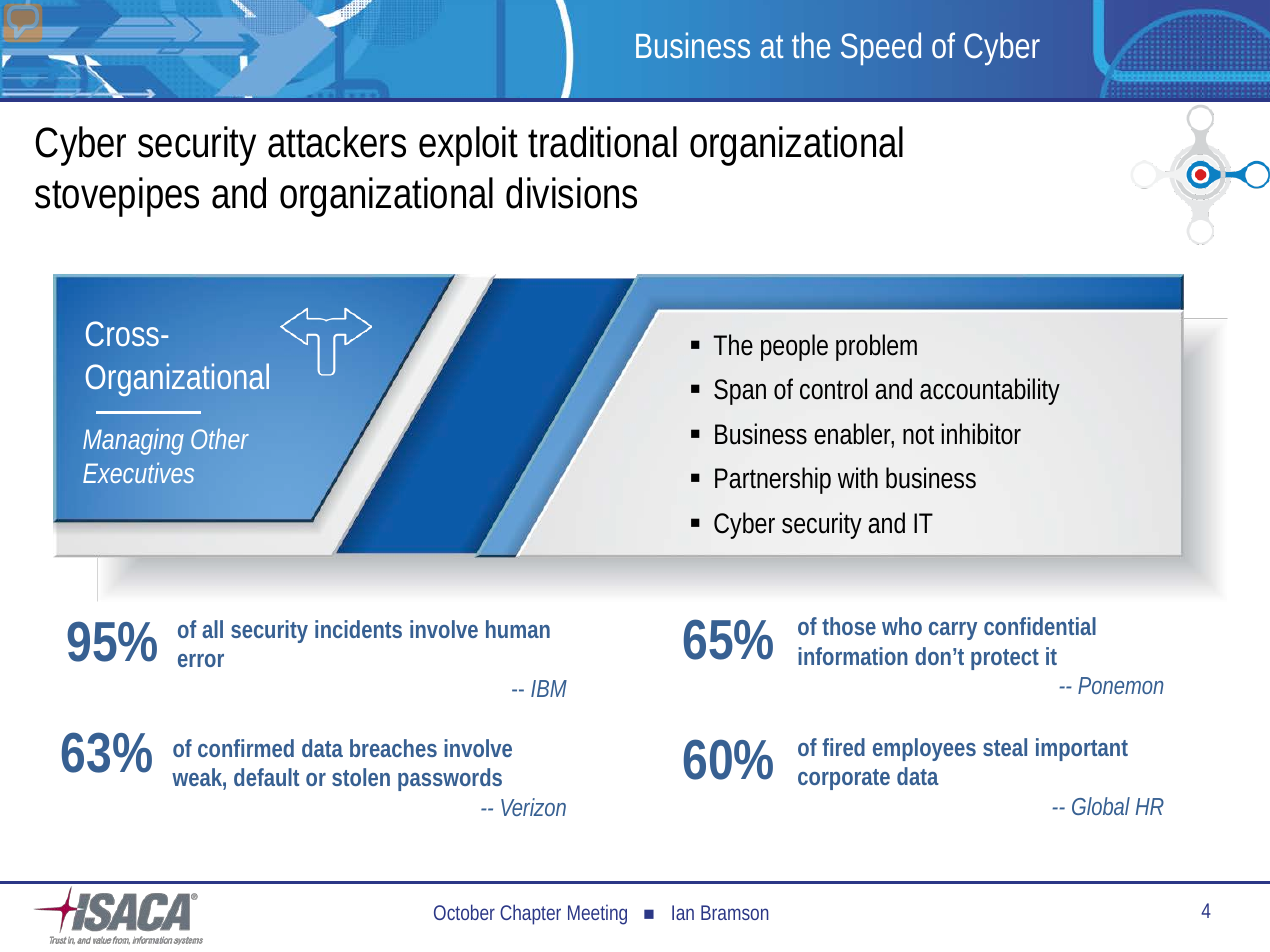 The height and width of the document is (952, 1270). What do you see at coordinates (464, 912) in the document?
I see `October` at bounding box center [464, 912].
